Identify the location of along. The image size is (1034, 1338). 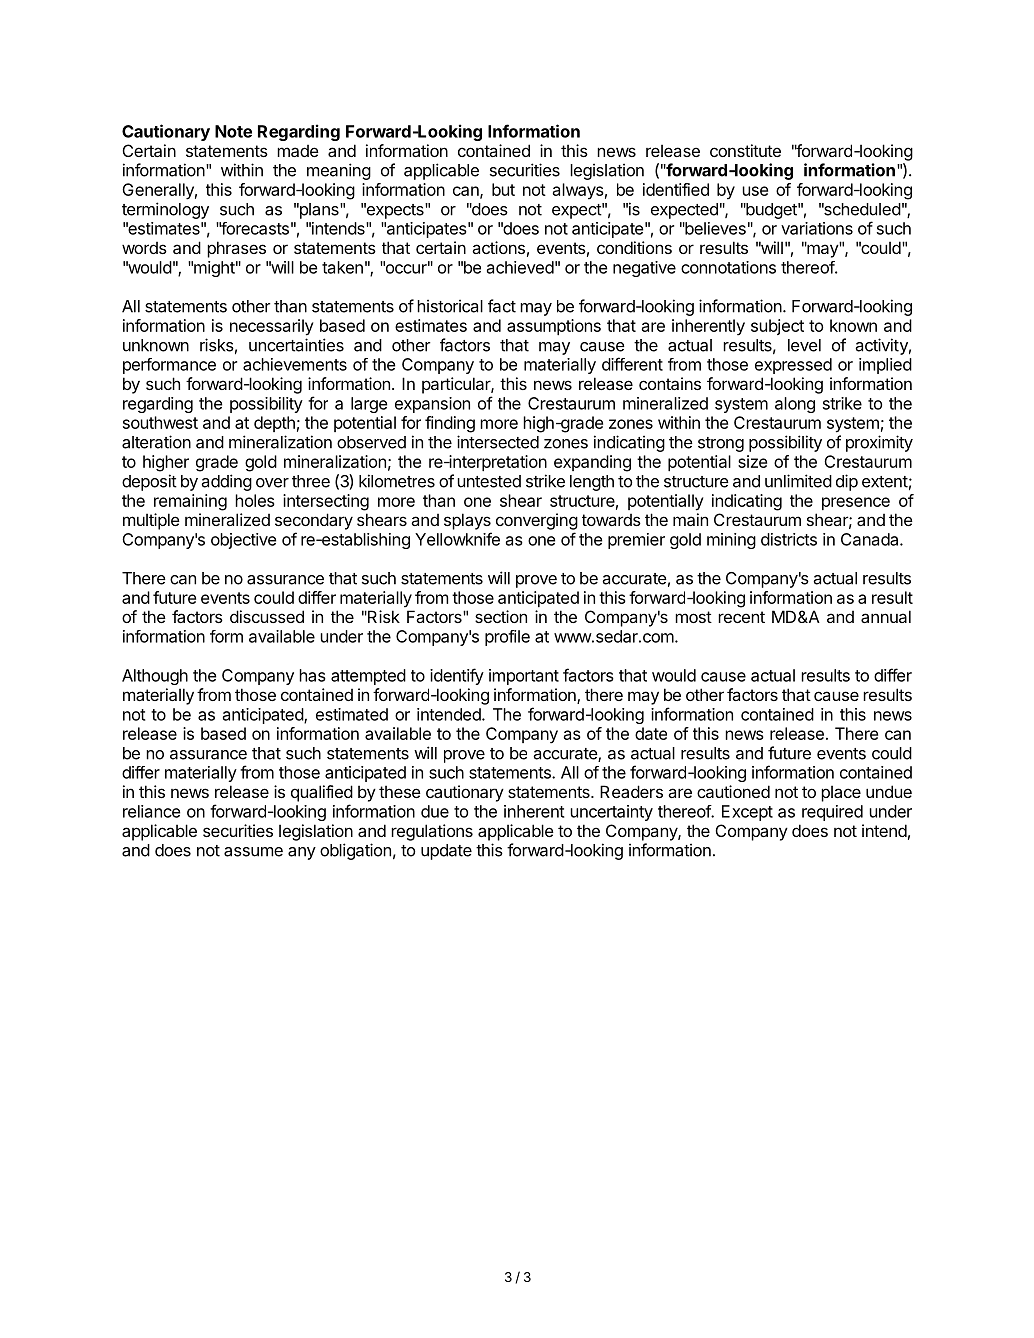
(795, 405).
